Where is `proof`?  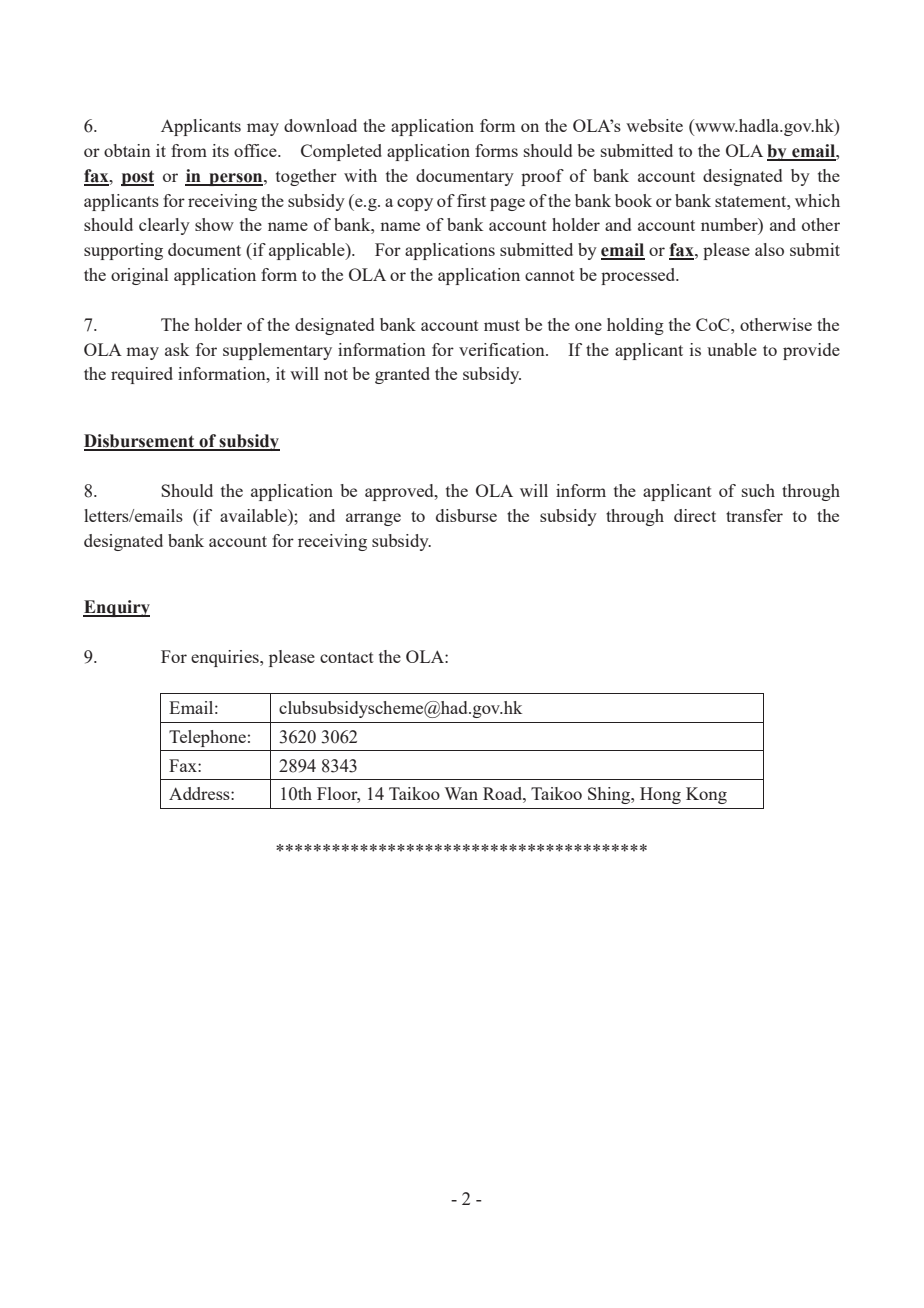 proof is located at coordinates (542, 177).
